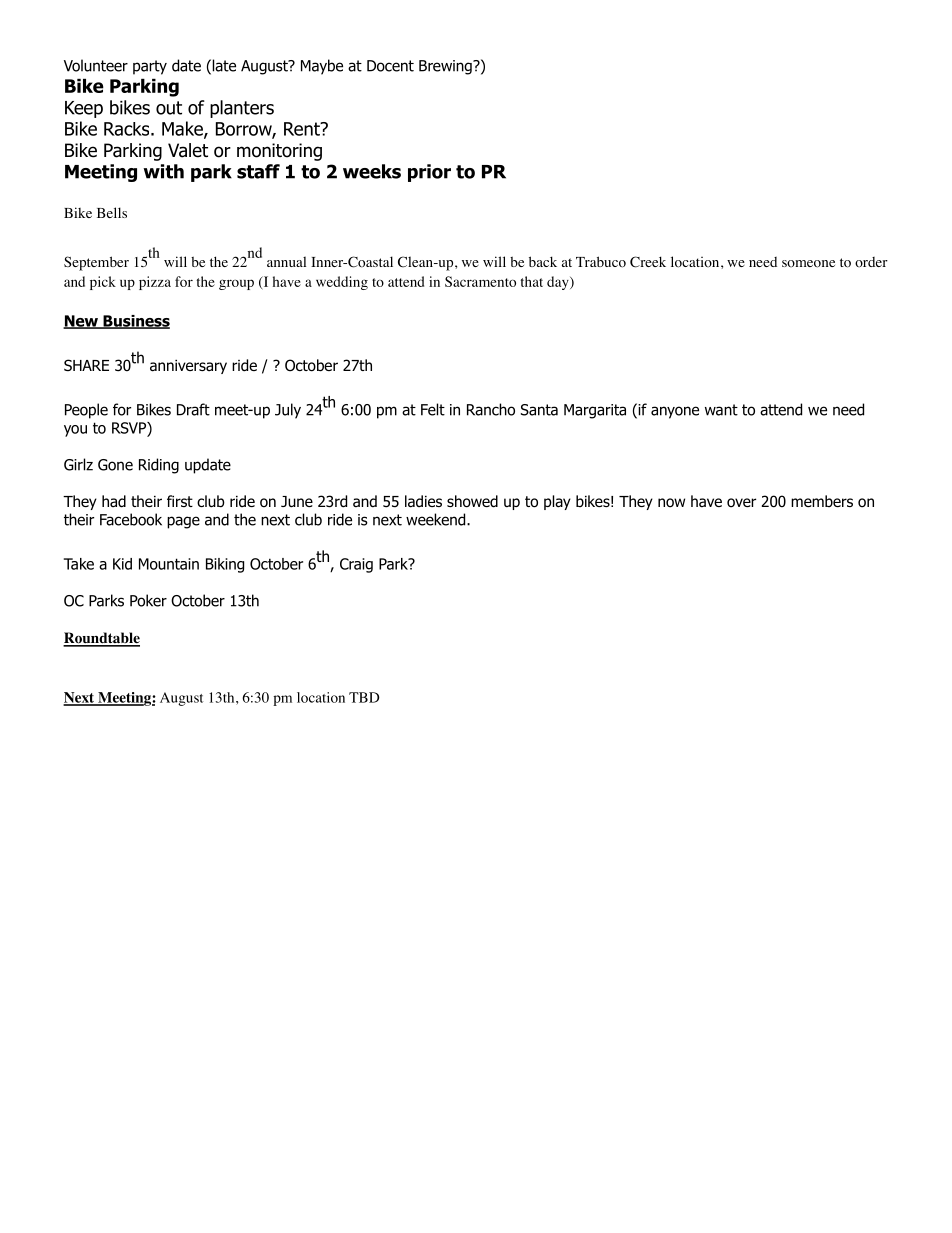 This image has height=1233, width=952. I want to click on Mountain, so click(169, 564).
